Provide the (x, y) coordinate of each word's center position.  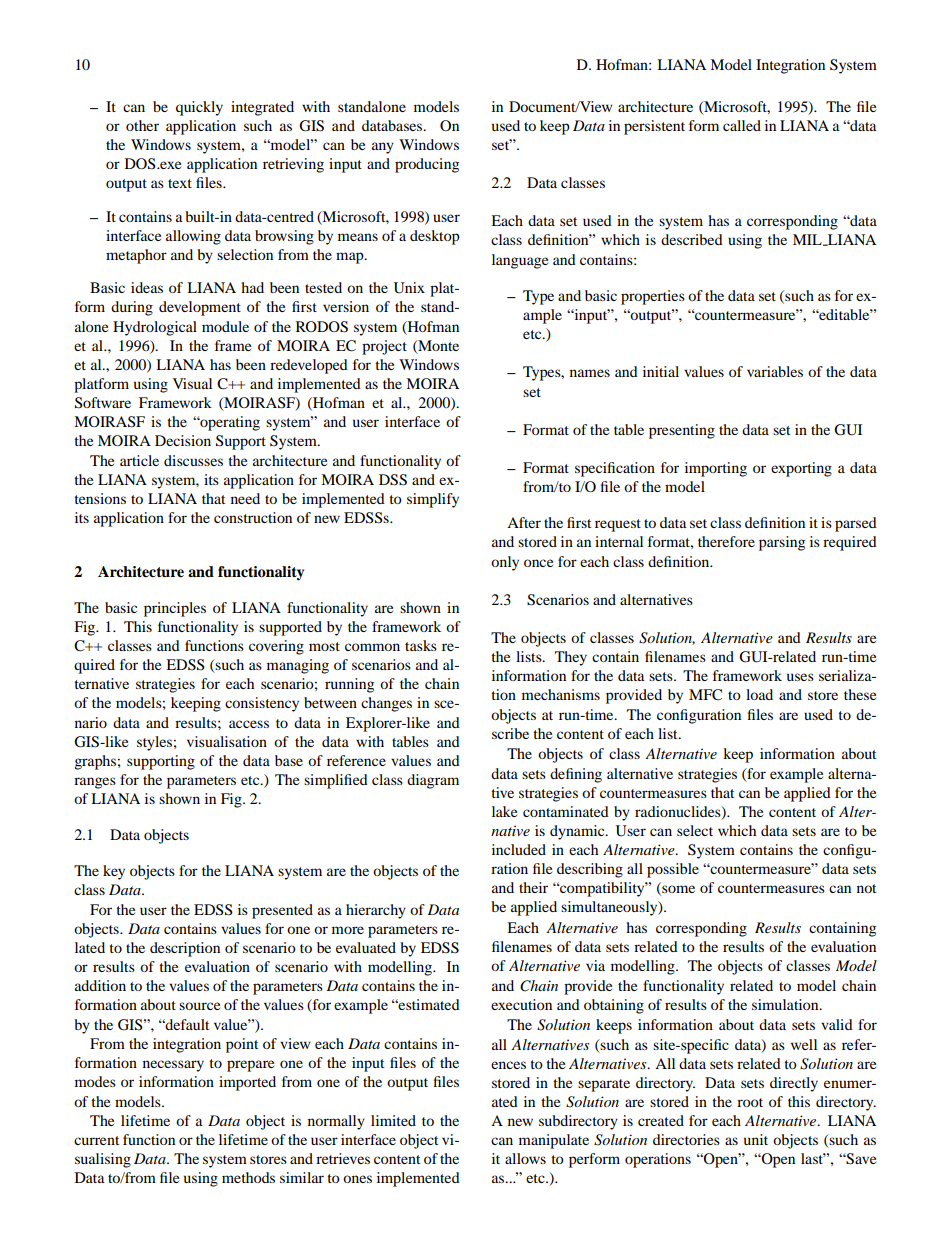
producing (427, 165)
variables (775, 371)
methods (248, 1177)
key (114, 872)
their (533, 887)
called (742, 125)
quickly (199, 108)
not (866, 888)
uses (800, 677)
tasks (421, 645)
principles (175, 609)
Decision (183, 440)
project (384, 347)
